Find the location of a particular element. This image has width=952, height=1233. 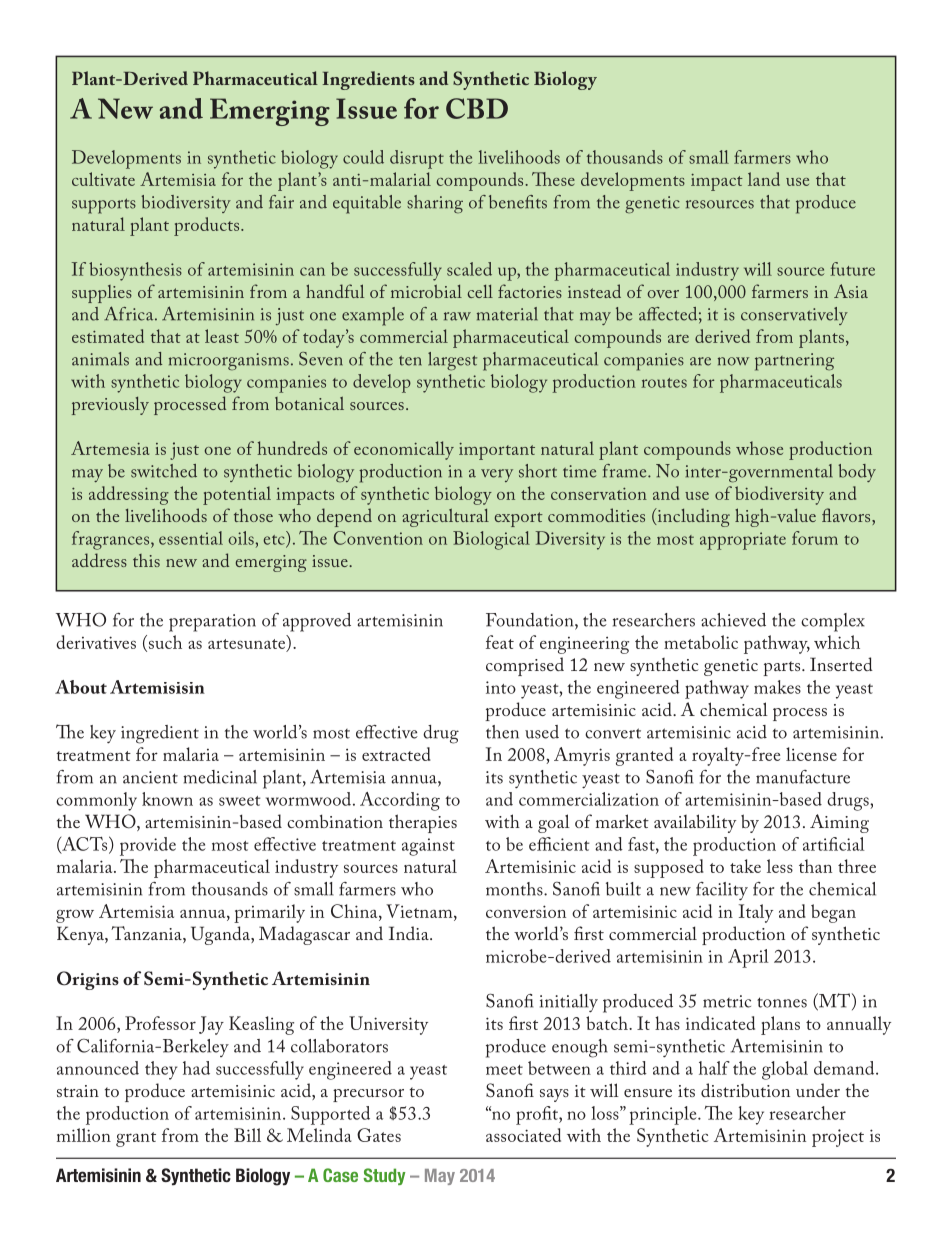

feat is located at coordinates (500, 642).
